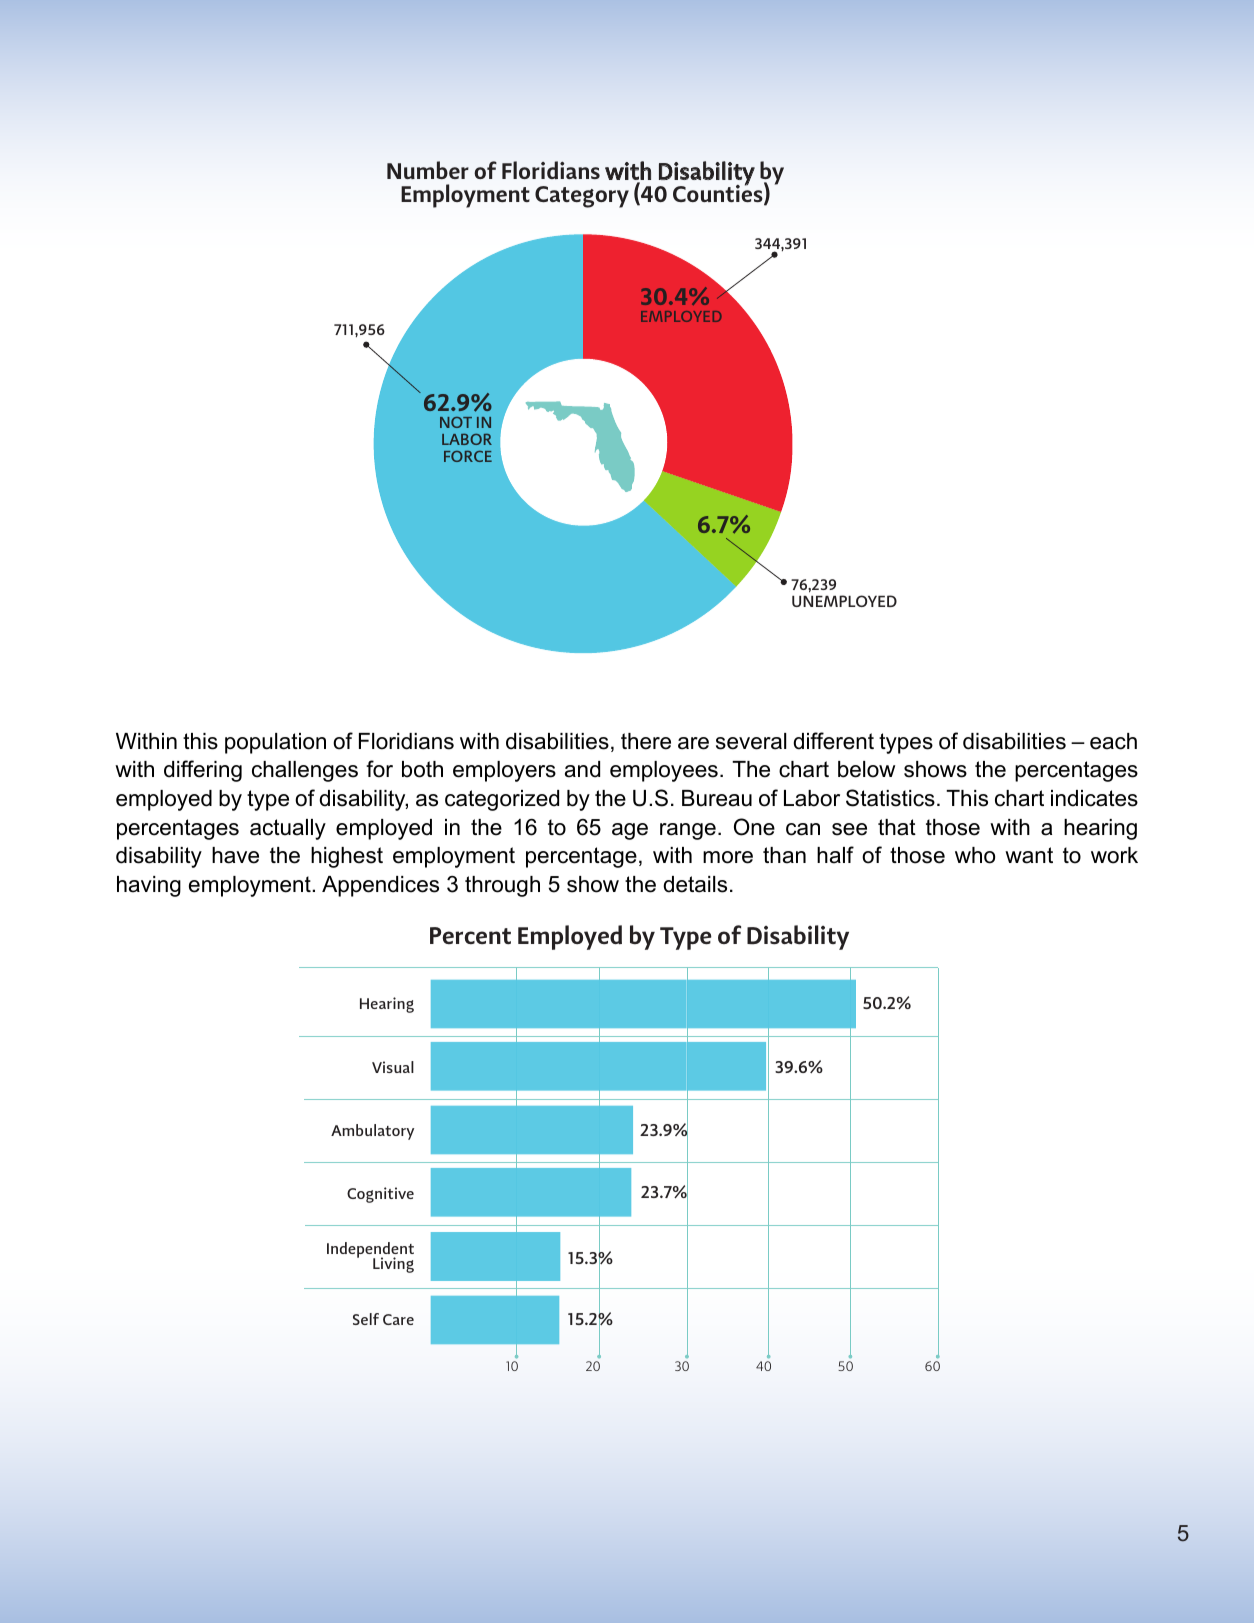 The width and height of the page is (1254, 1623). Describe the element at coordinates (646, 741) in the page. I see `there` at that location.
